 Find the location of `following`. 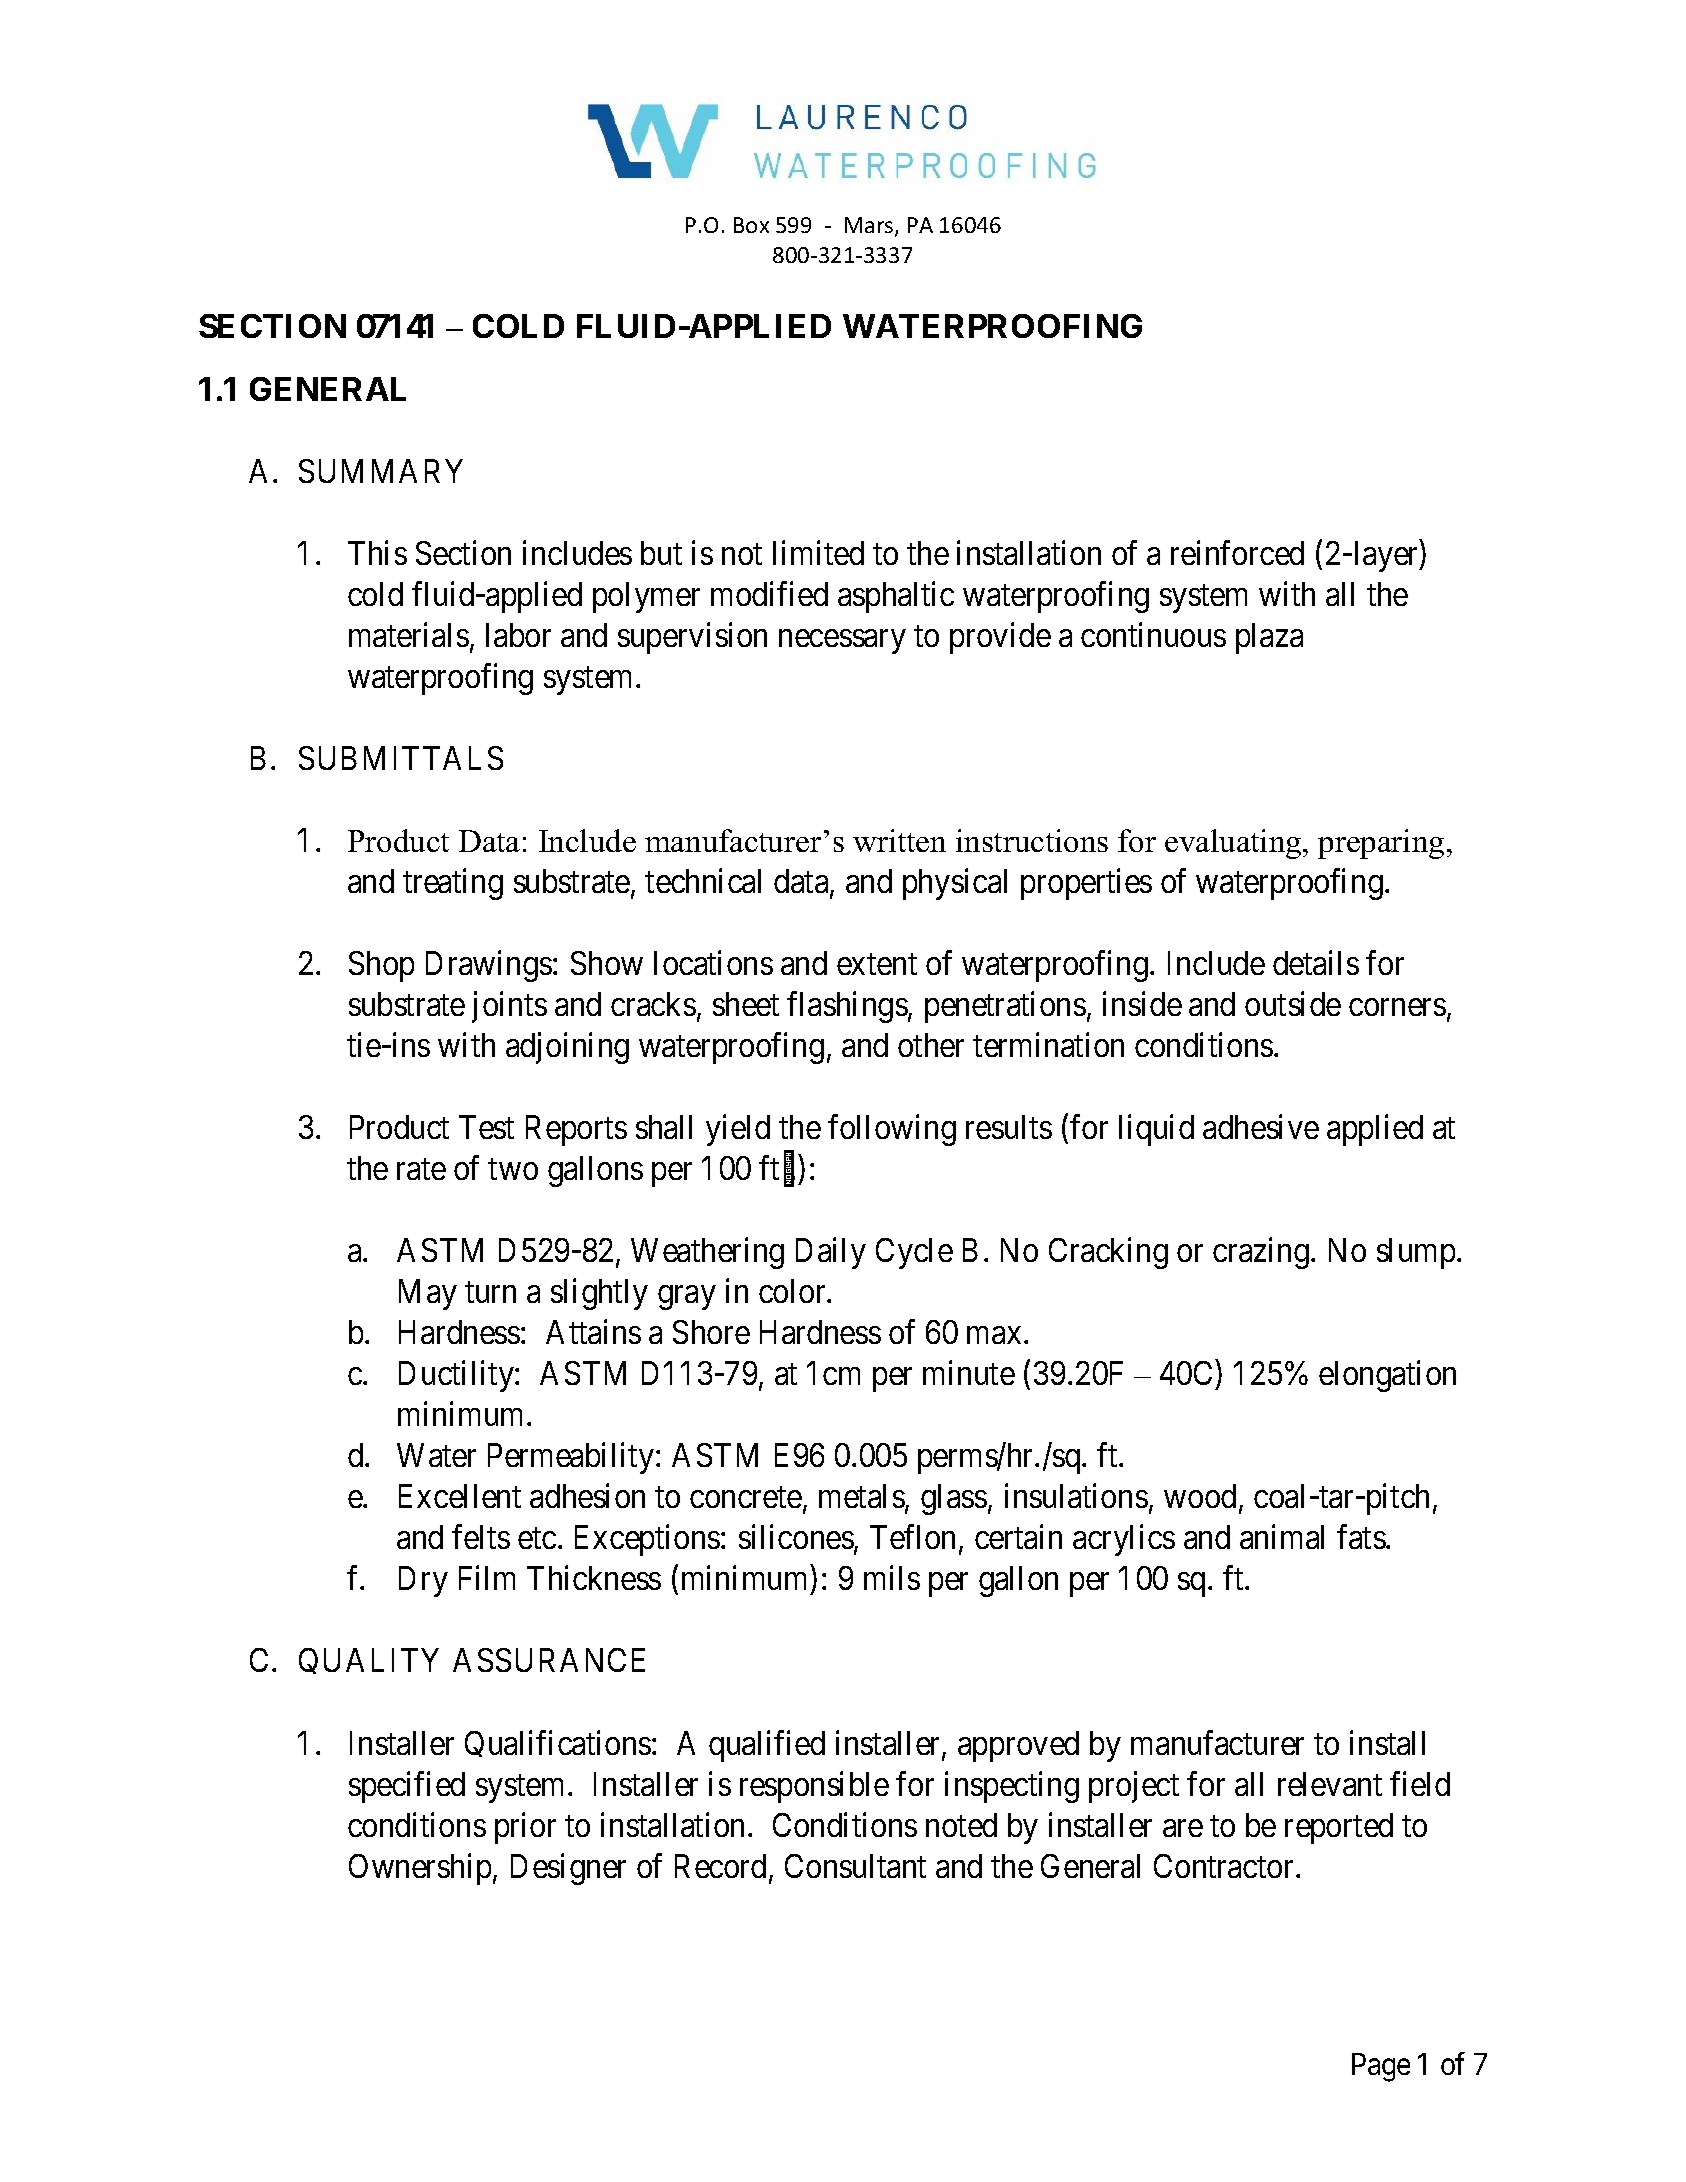

following is located at coordinates (892, 1130).
